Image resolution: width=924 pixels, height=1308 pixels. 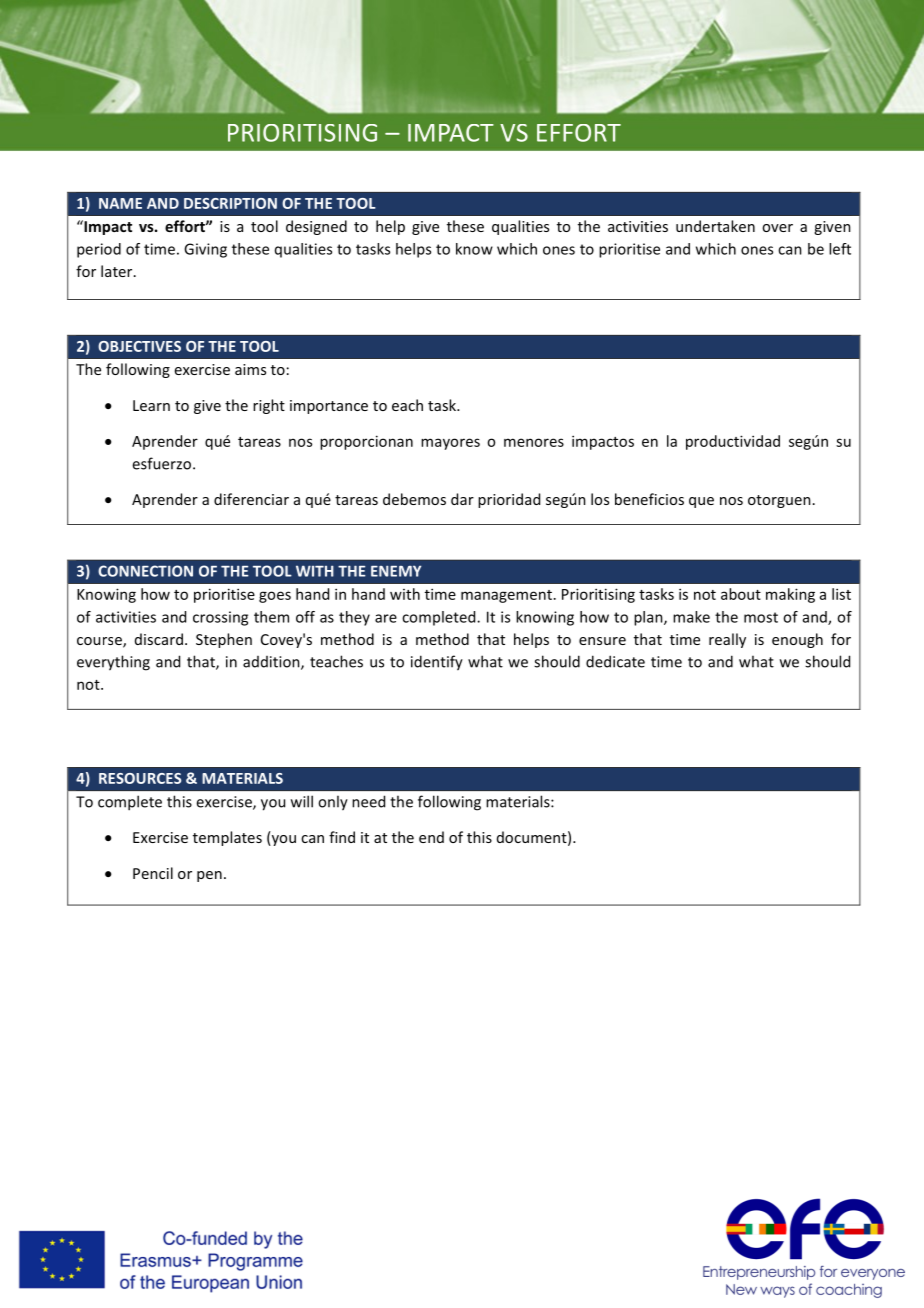 I want to click on over, so click(x=777, y=228).
